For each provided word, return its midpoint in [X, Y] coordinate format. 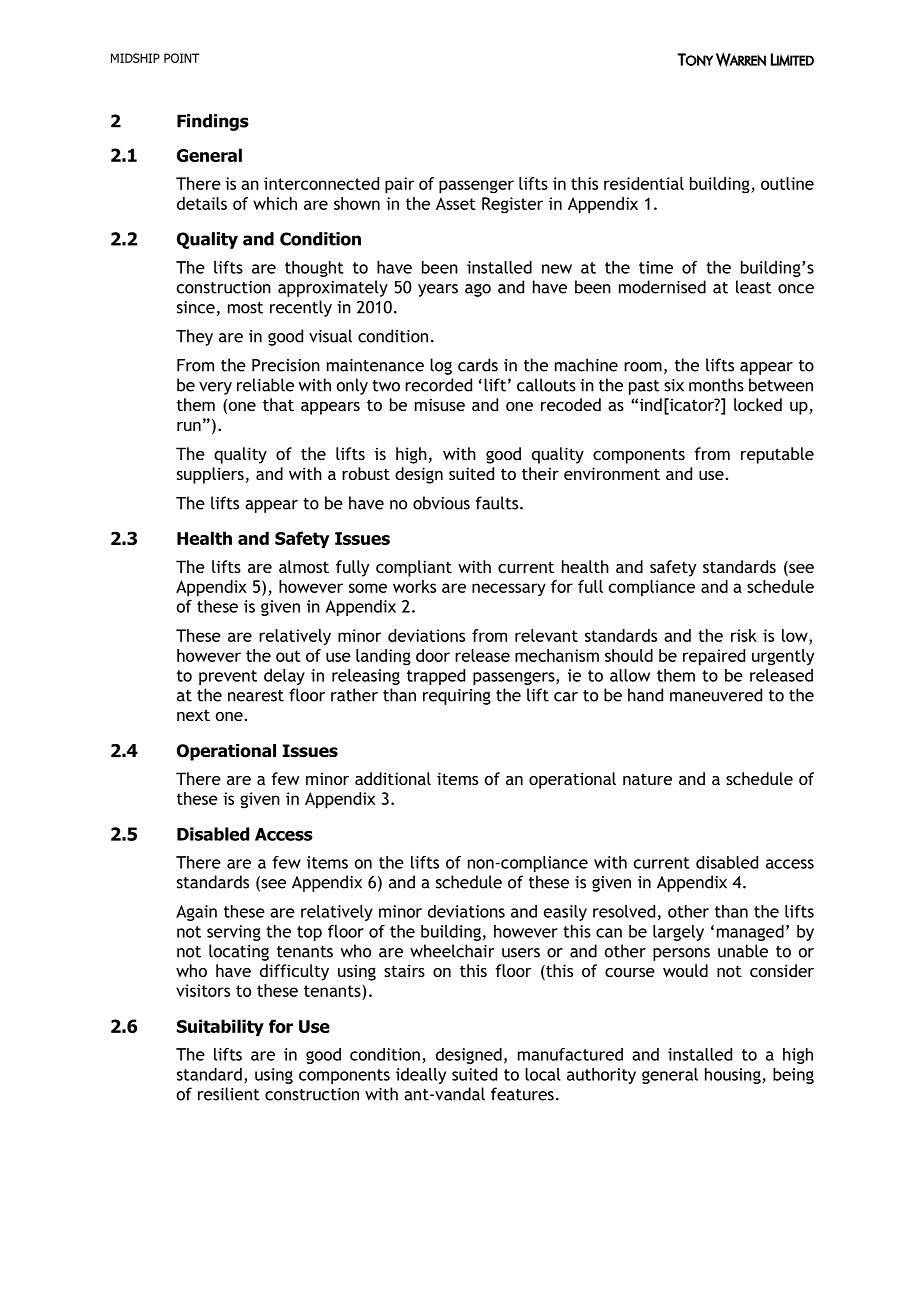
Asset [456, 203]
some [368, 588]
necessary [509, 589]
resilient [229, 1094]
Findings [213, 122]
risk [744, 635]
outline [787, 183]
